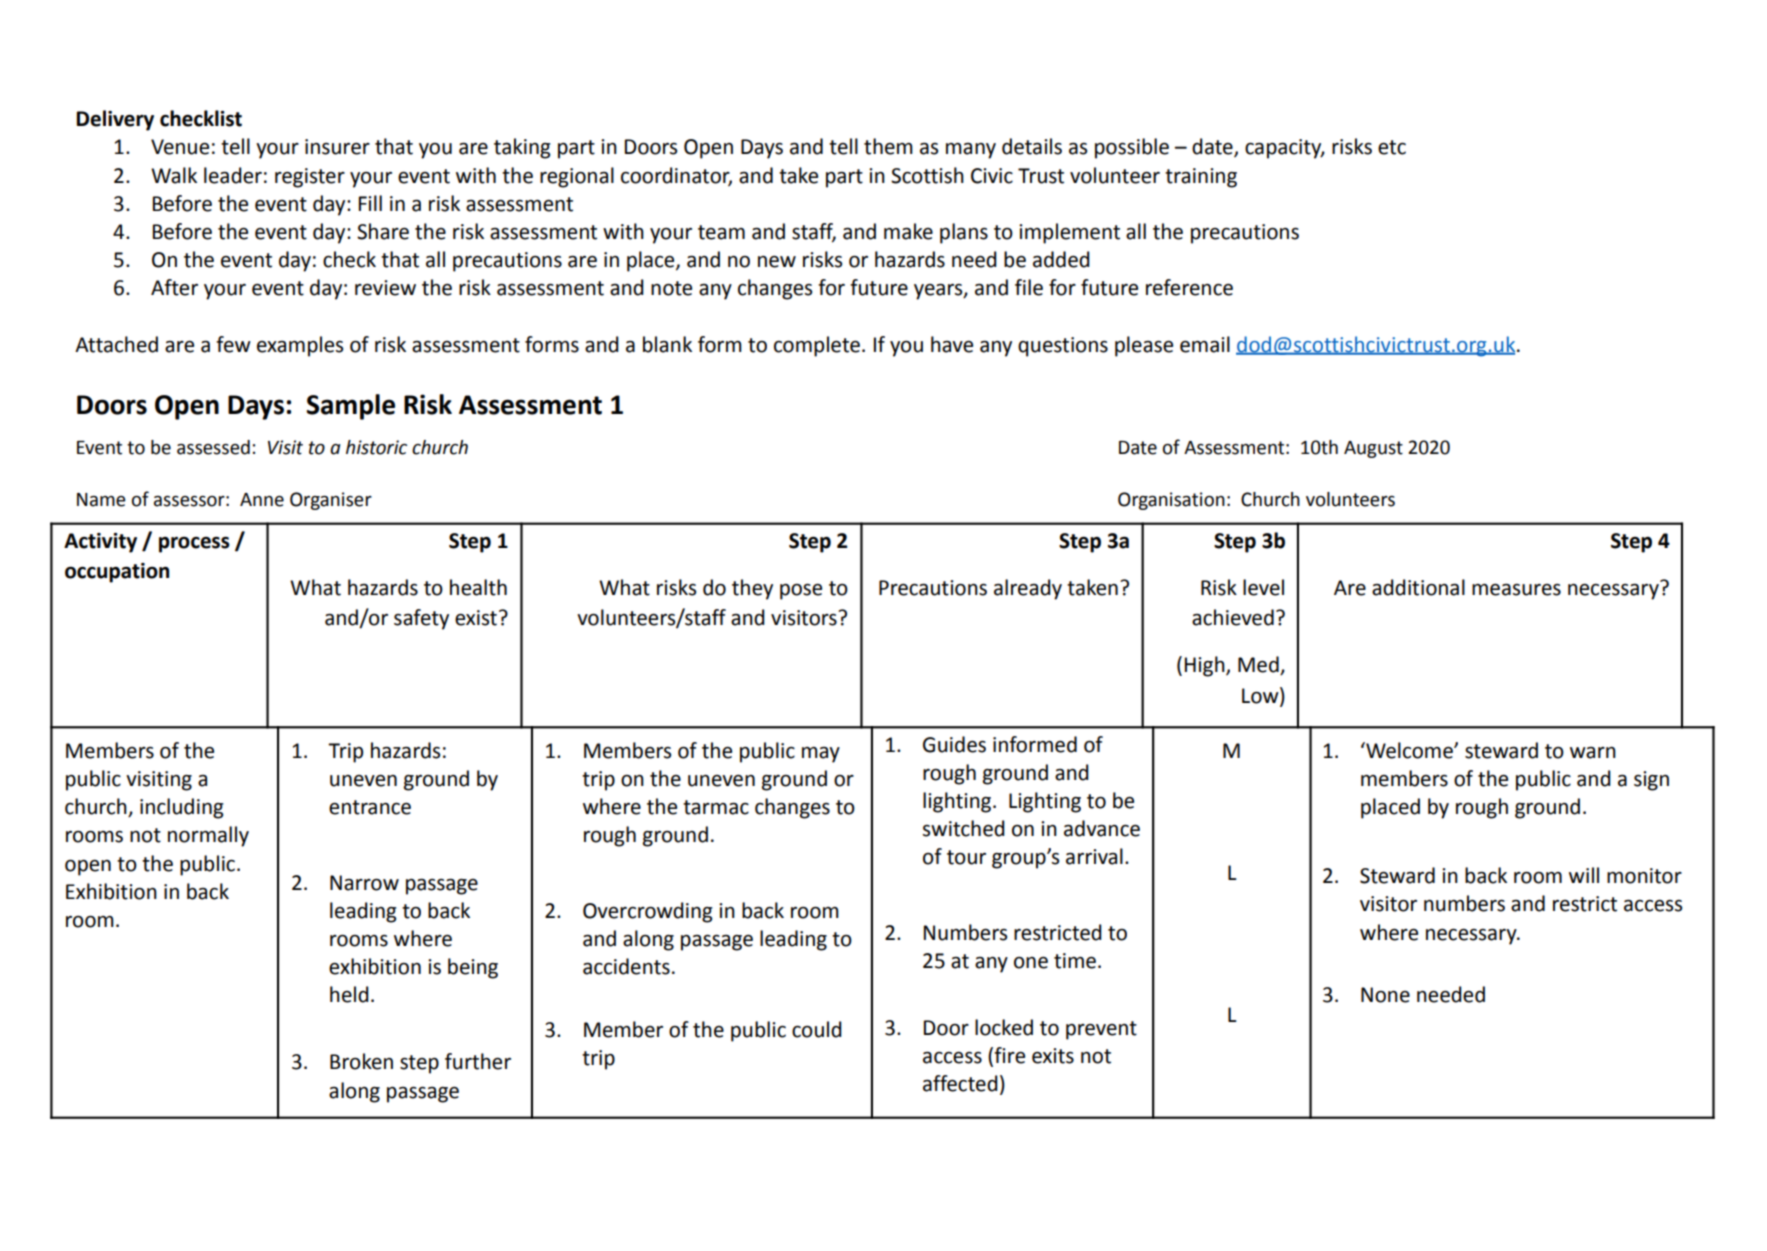 This image has width=1767, height=1251. What do you see at coordinates (1392, 147) in the image?
I see `etc` at bounding box center [1392, 147].
